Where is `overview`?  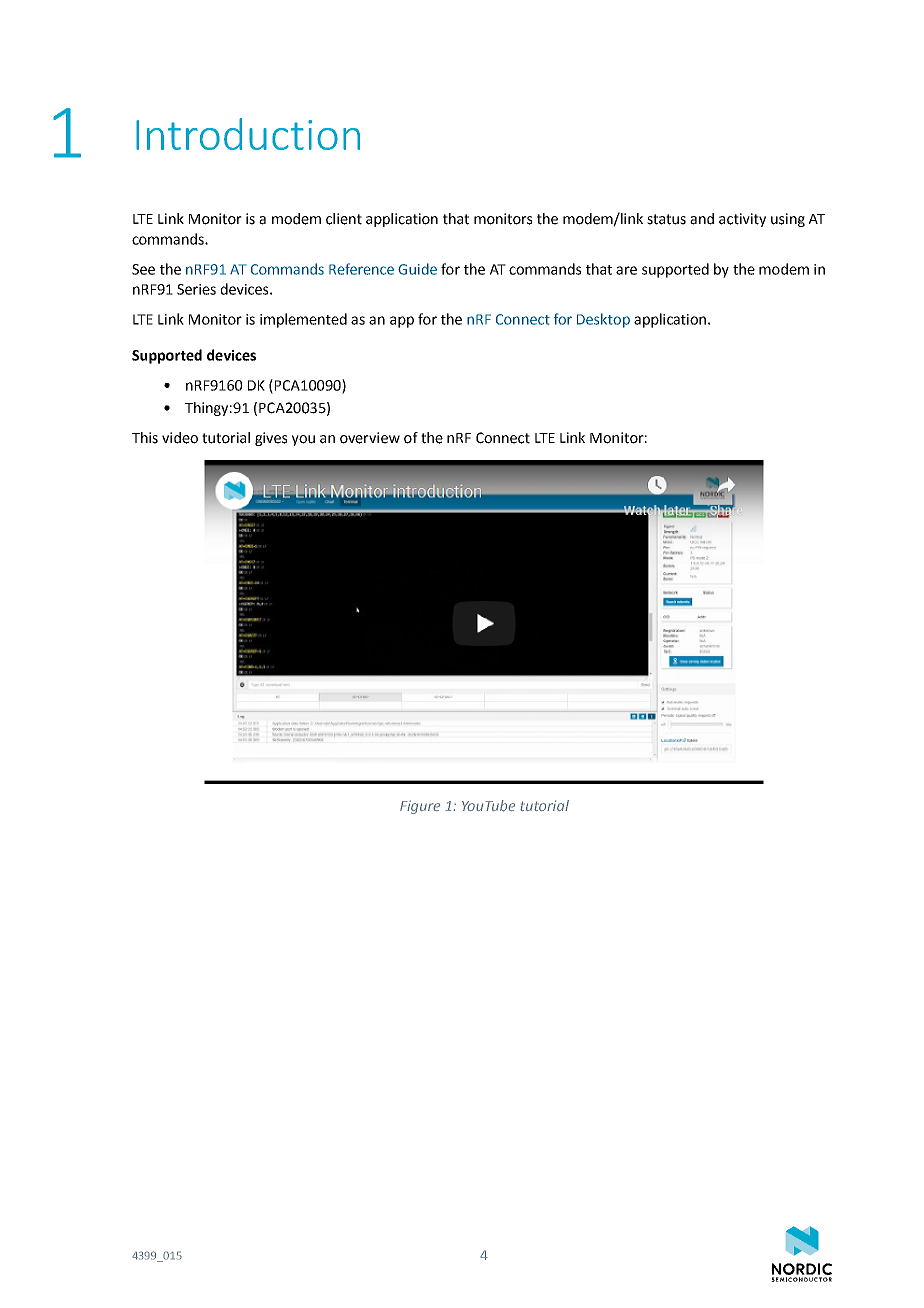 overview is located at coordinates (370, 438).
